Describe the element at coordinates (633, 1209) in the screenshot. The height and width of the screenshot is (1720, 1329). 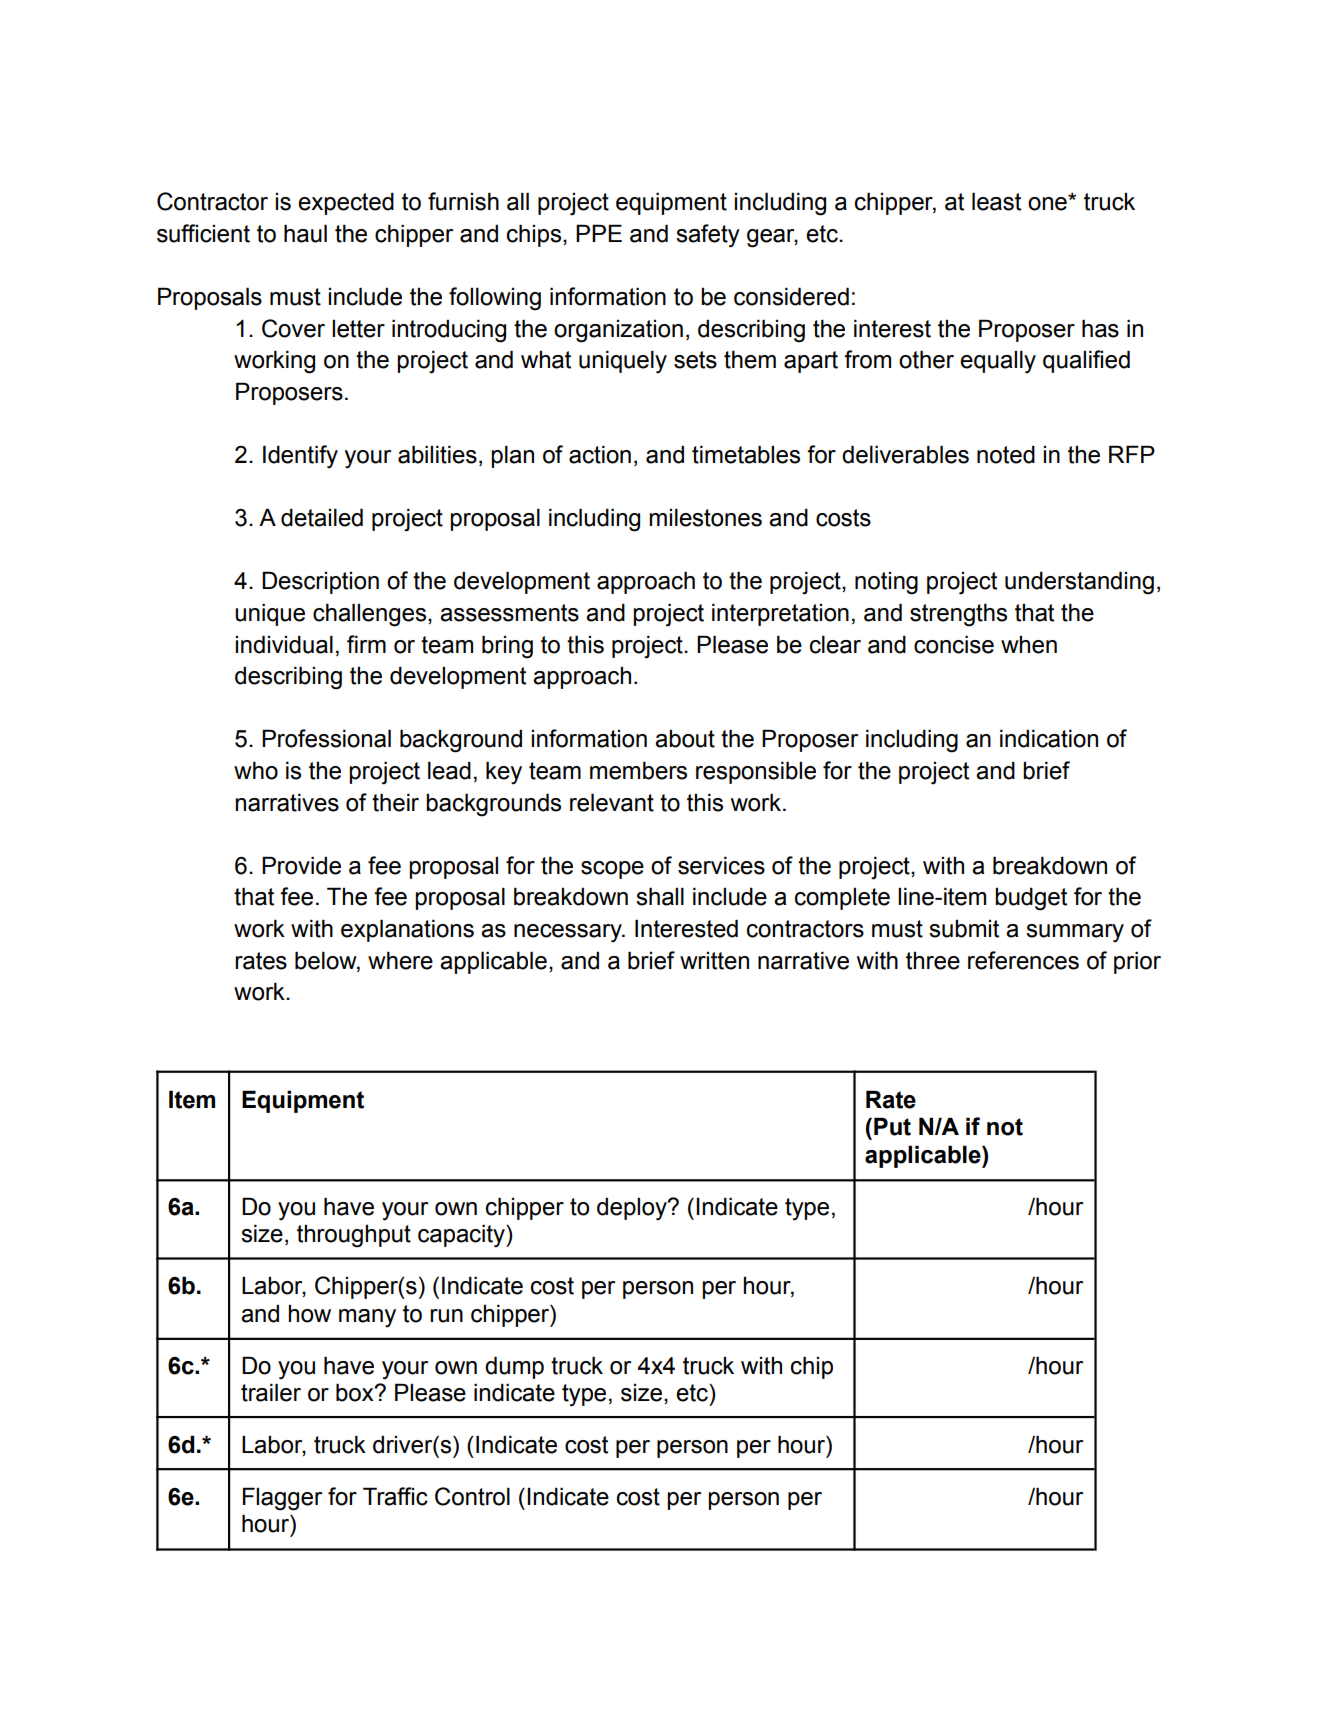
I see `deploy` at that location.
